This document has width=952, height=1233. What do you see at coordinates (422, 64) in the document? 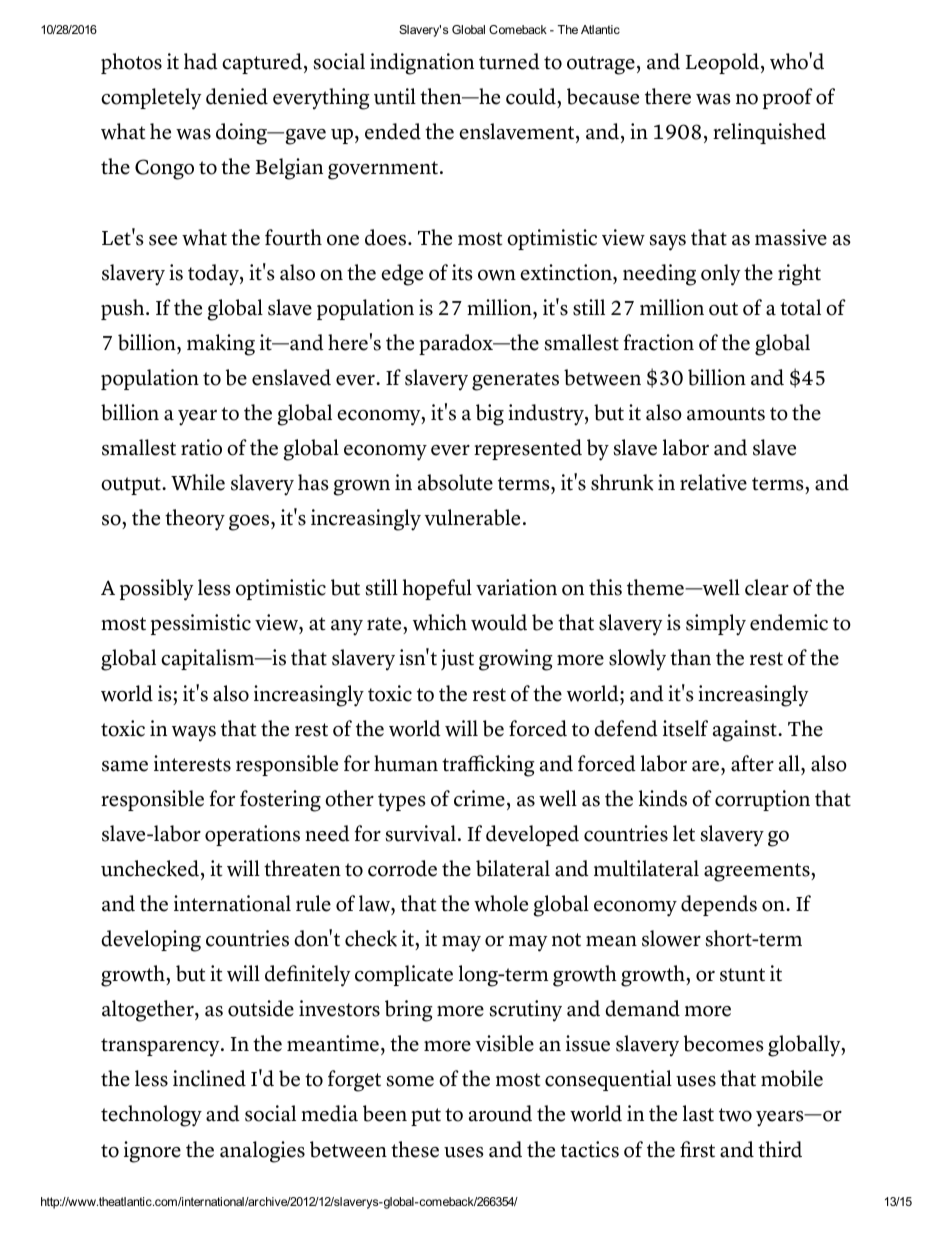
I see `indignation` at bounding box center [422, 64].
